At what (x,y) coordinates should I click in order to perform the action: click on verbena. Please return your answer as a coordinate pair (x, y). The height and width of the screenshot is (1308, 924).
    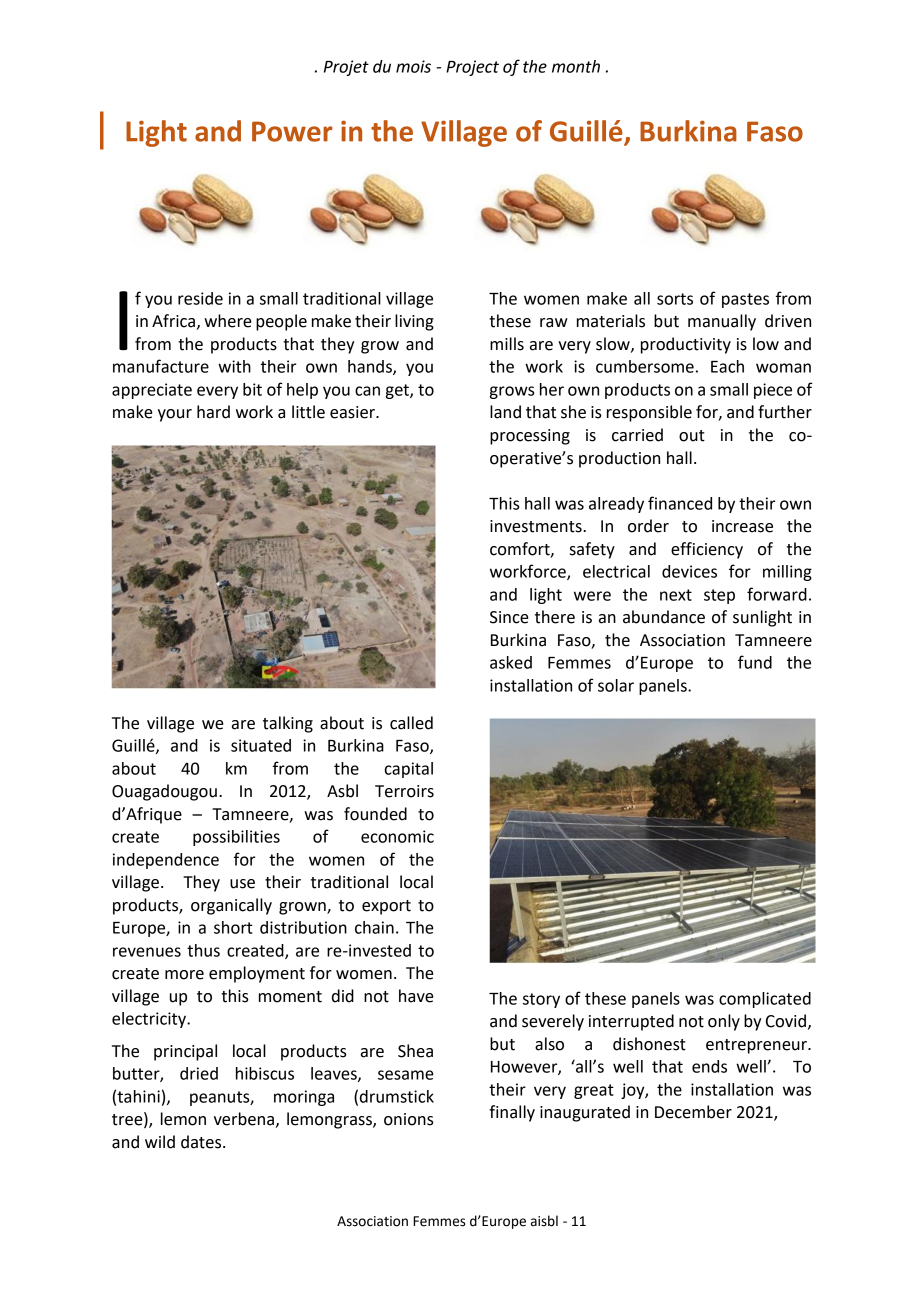
    Looking at the image, I should click on (244, 1119).
